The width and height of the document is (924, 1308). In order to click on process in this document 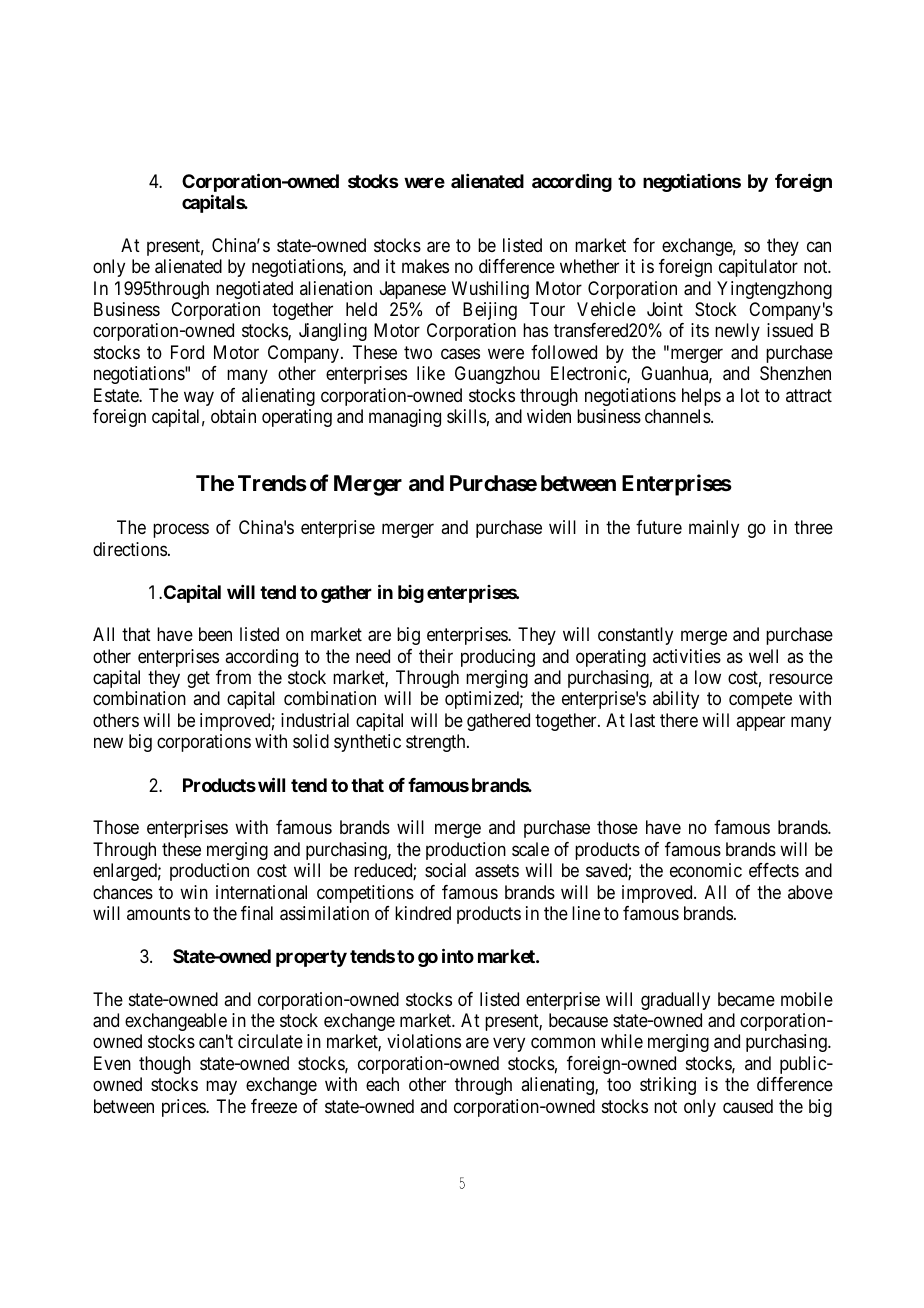, I will do `click(181, 530)`.
